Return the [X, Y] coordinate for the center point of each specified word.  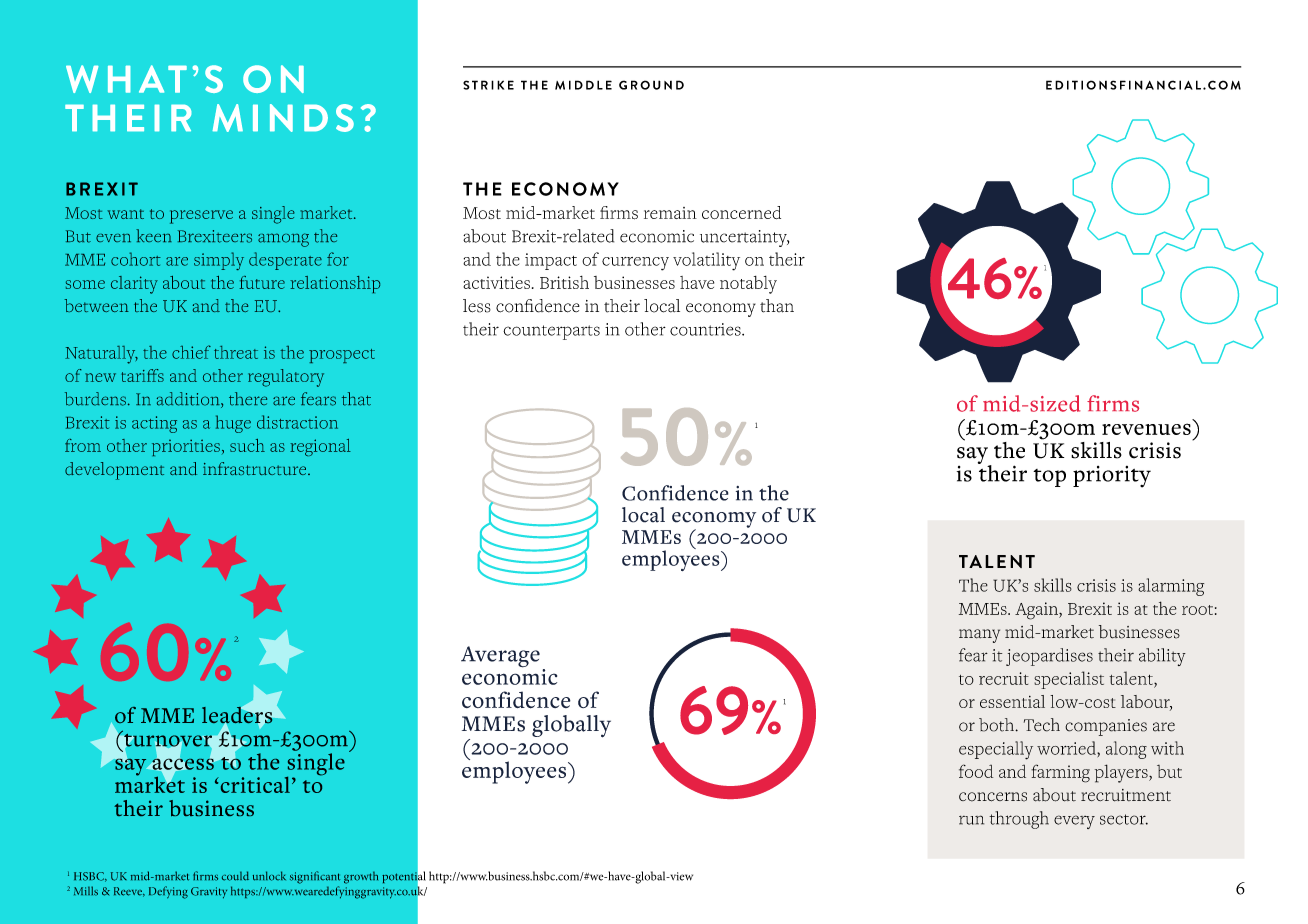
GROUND [651, 85]
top [1049, 478]
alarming [1171, 587]
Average [500, 657]
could [235, 876]
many [979, 636]
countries [706, 329]
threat [236, 352]
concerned [741, 212]
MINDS [283, 118]
